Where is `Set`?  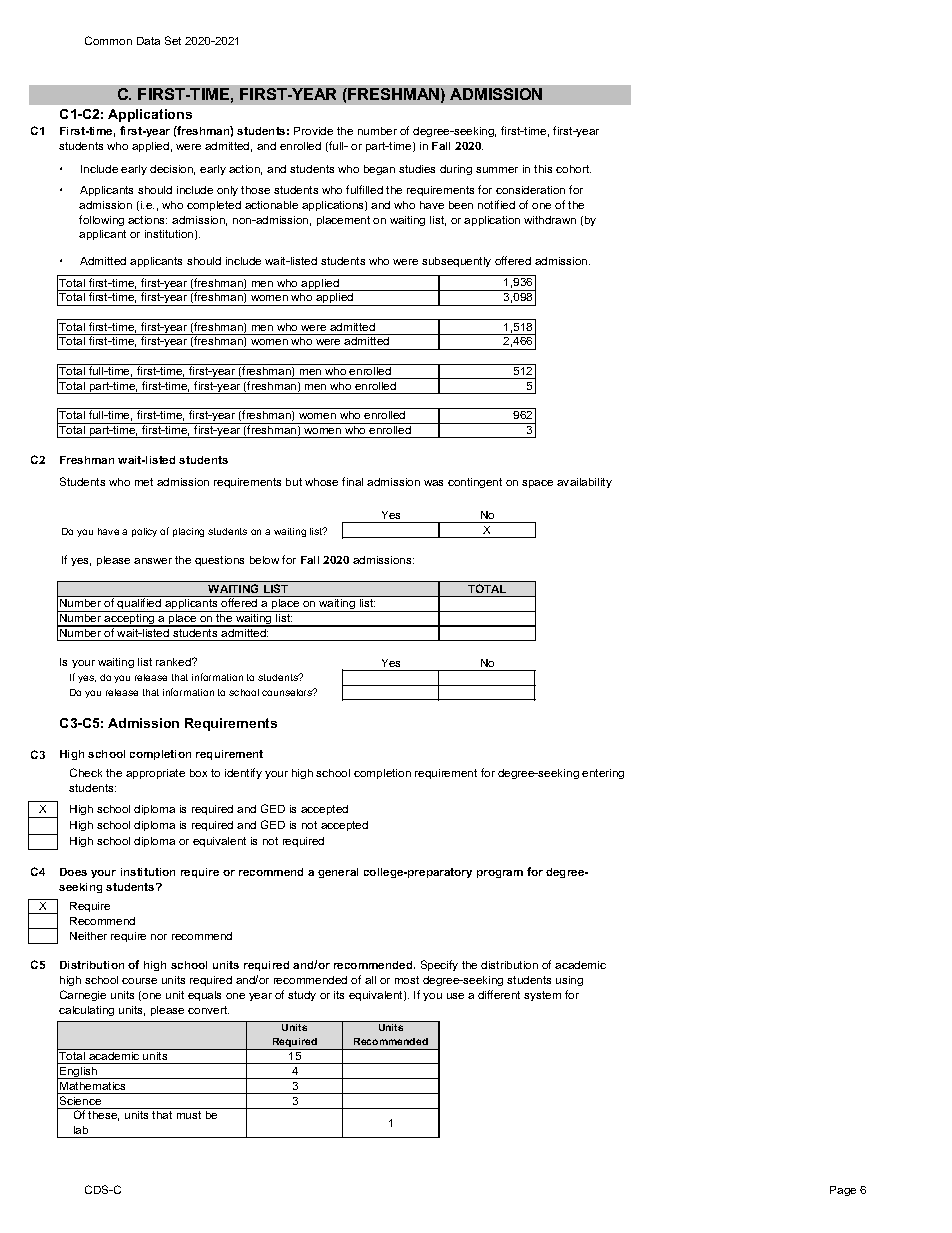 Set is located at coordinates (173, 40).
